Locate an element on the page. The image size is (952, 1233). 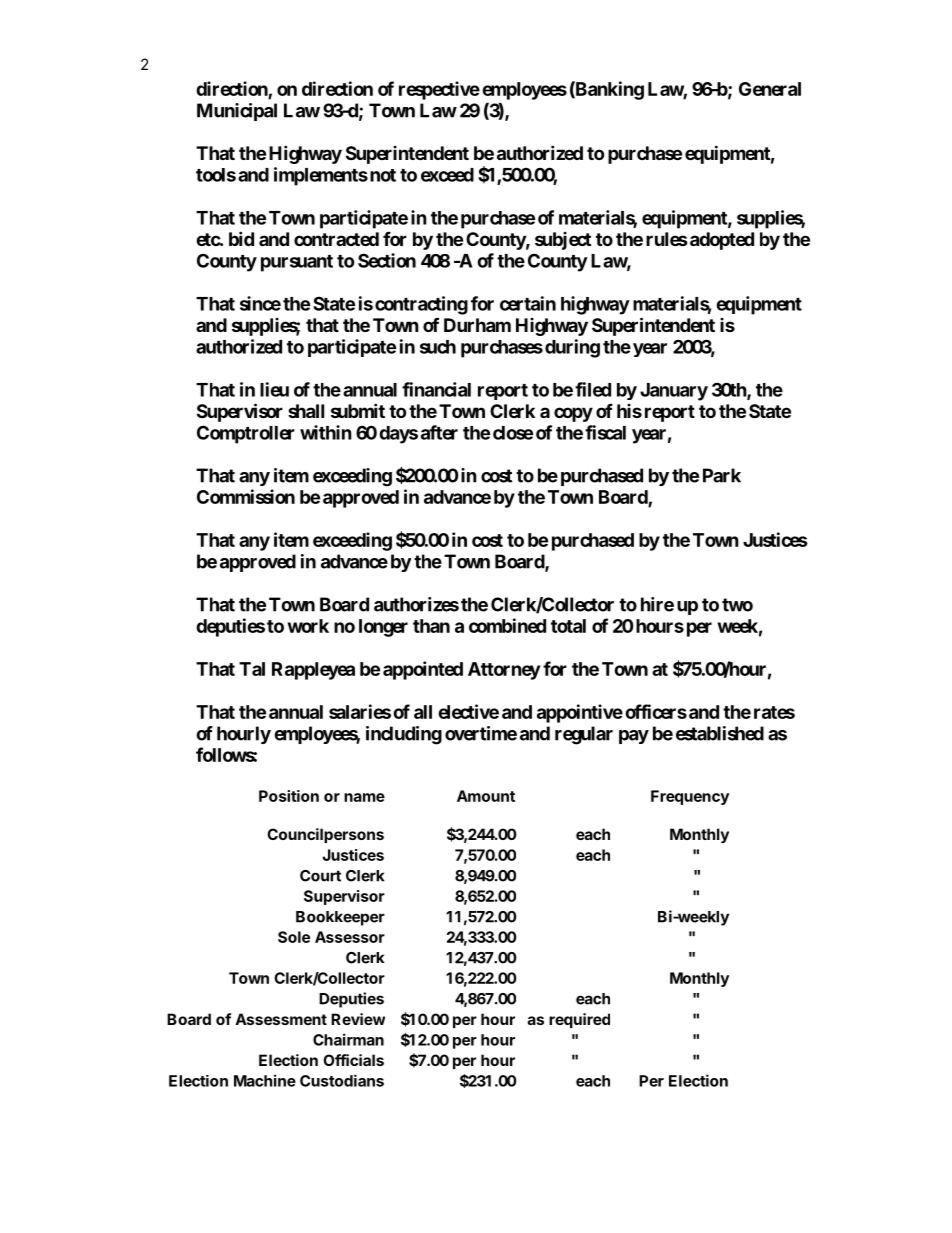
January is located at coordinates (674, 392).
